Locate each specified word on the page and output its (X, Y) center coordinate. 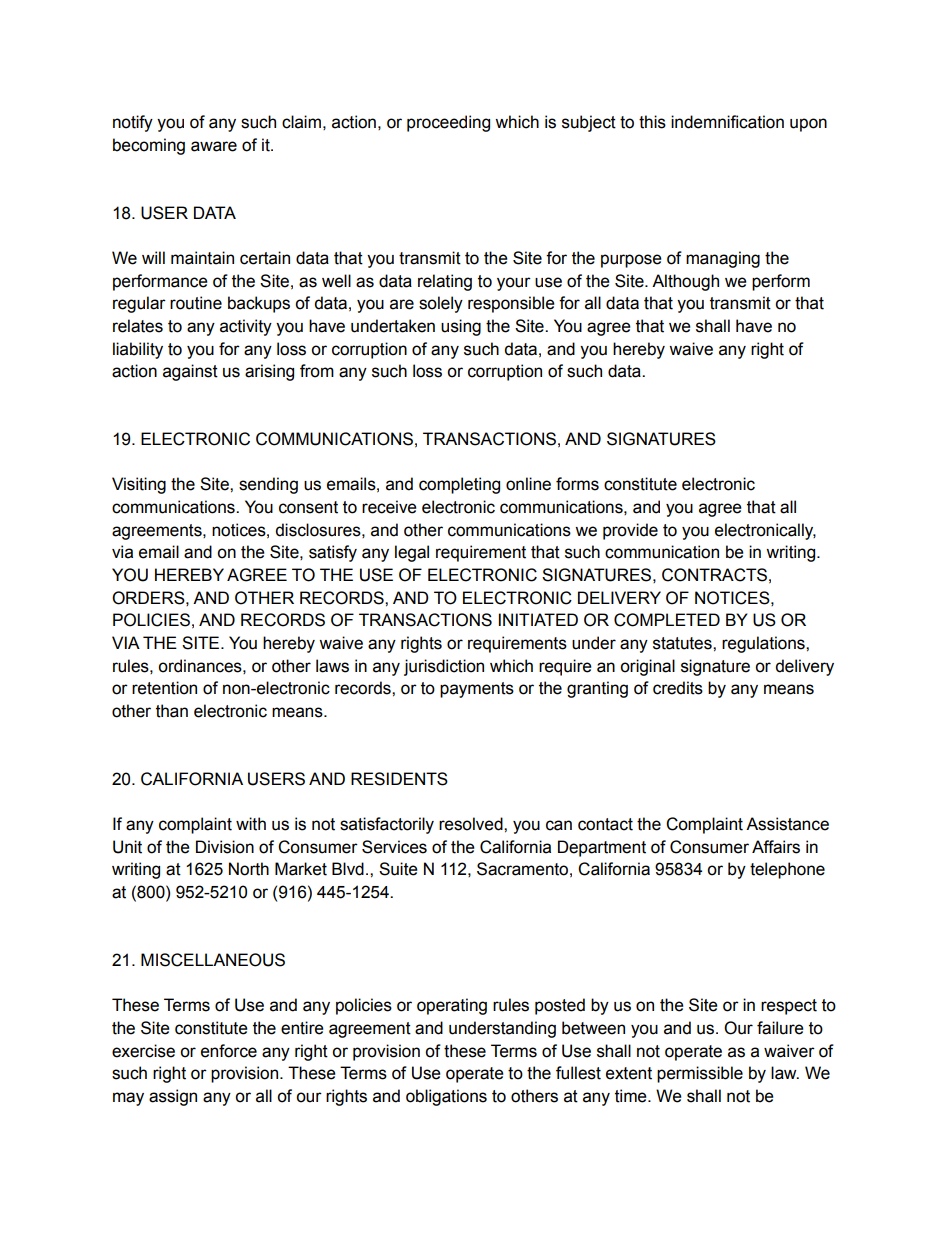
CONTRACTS (714, 575)
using (461, 327)
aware (214, 146)
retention (164, 688)
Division (225, 847)
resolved (472, 824)
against (190, 372)
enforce (229, 1051)
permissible (700, 1074)
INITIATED (538, 619)
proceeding (448, 123)
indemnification (727, 122)
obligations (446, 1097)
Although (685, 282)
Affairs (776, 847)
